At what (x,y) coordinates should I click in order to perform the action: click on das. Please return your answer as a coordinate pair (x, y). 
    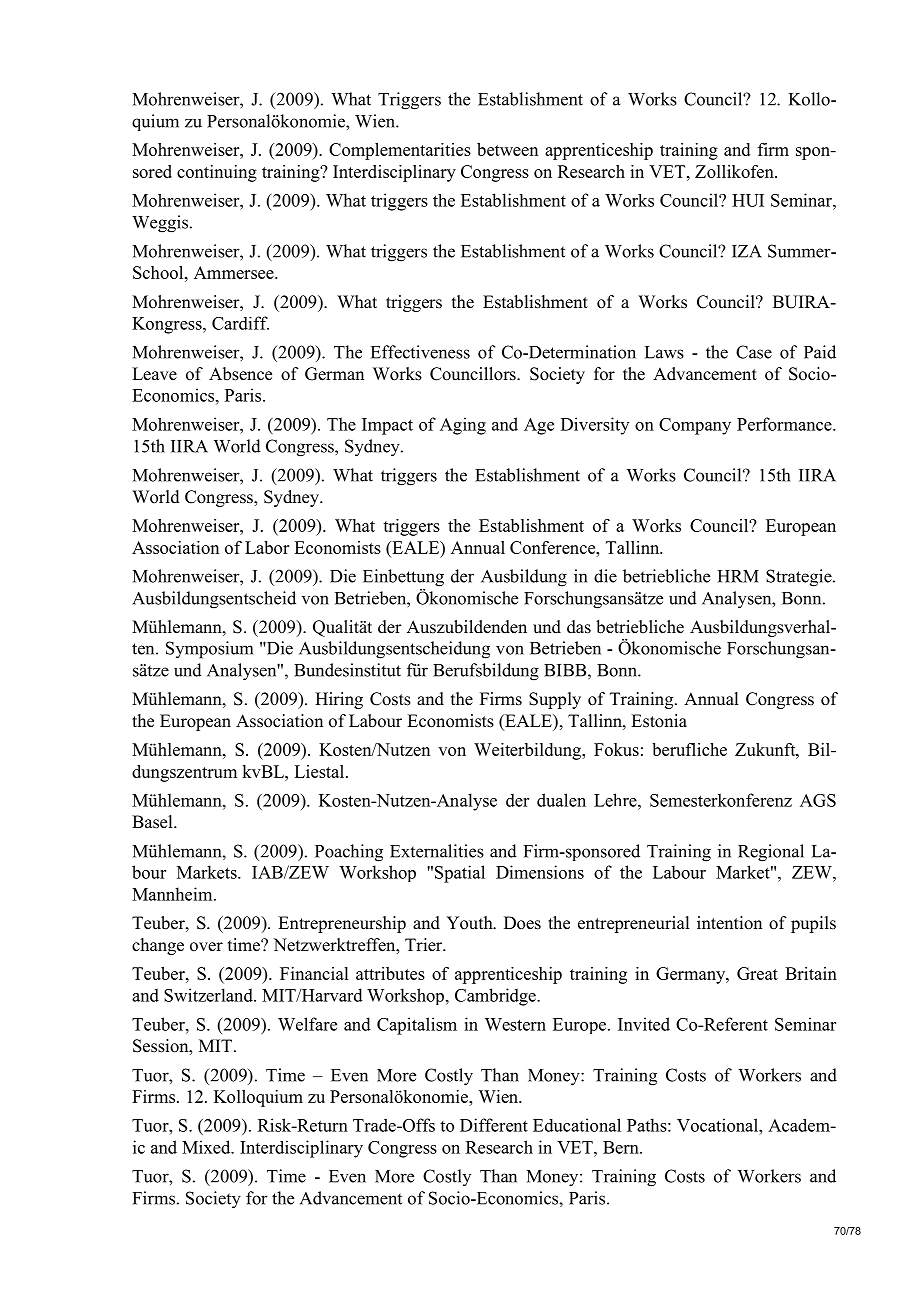
    Looking at the image, I should click on (579, 627).
